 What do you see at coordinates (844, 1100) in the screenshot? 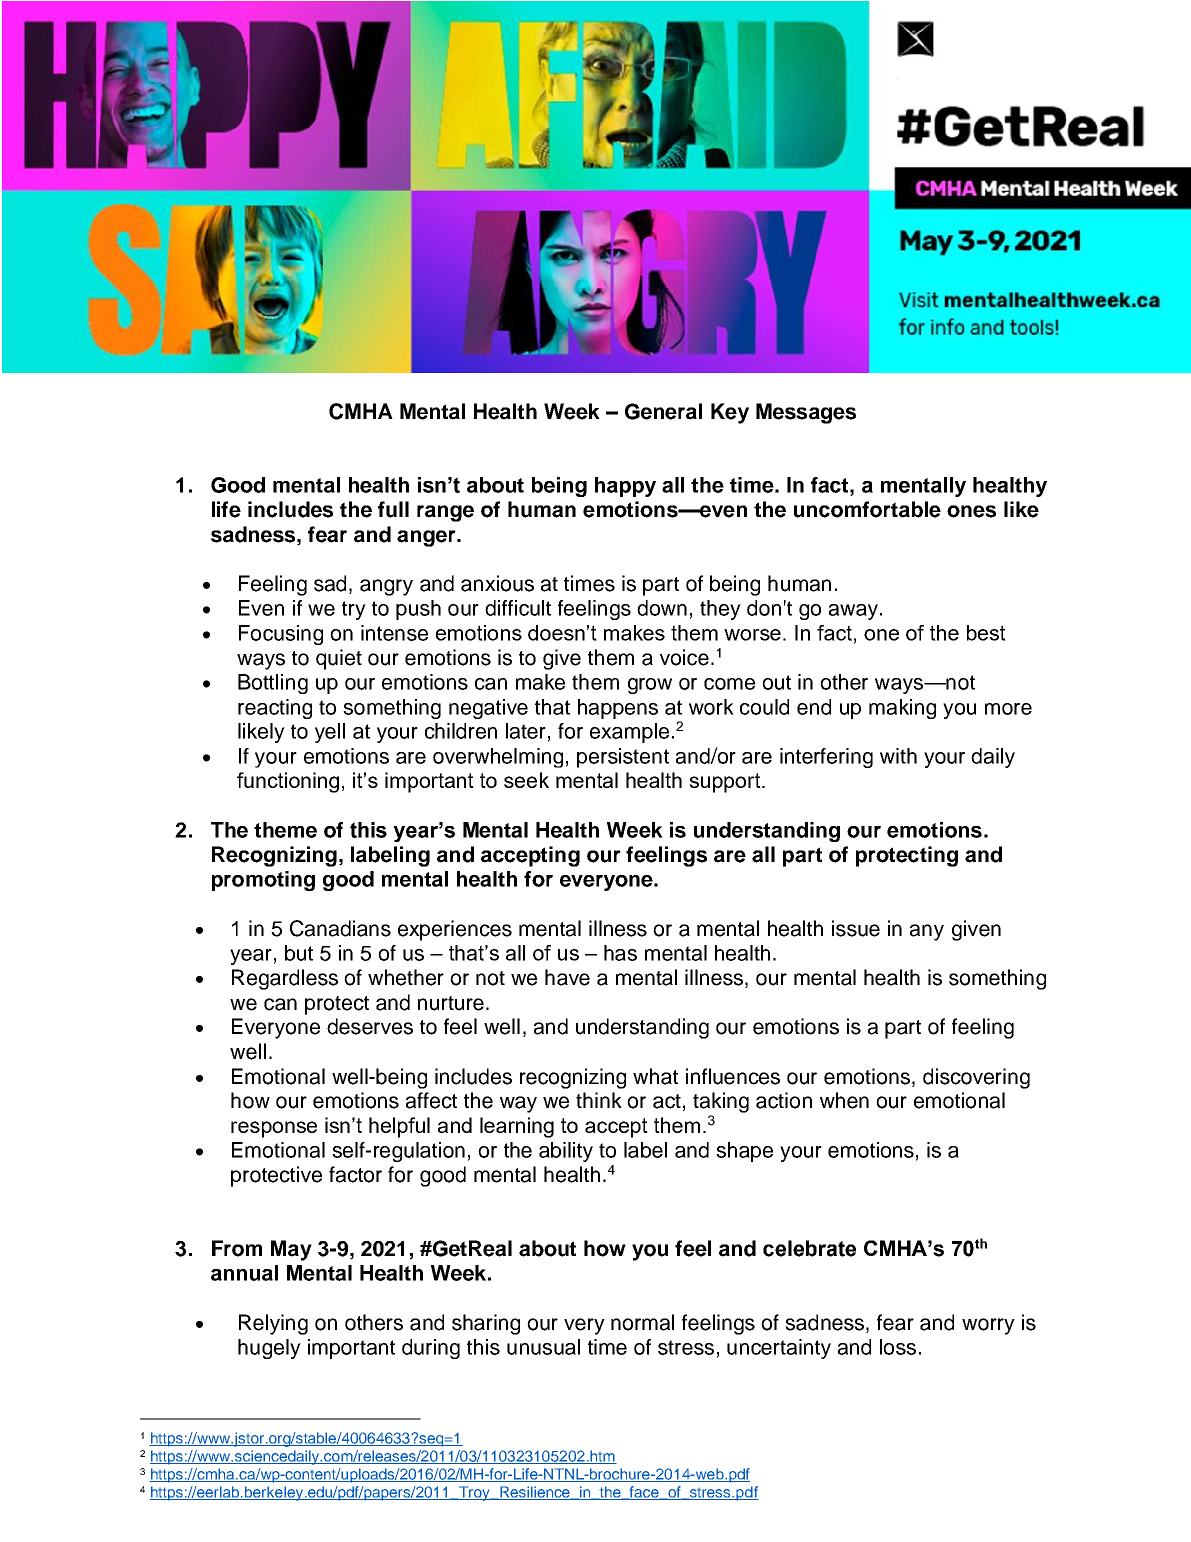
I see `when` at bounding box center [844, 1100].
